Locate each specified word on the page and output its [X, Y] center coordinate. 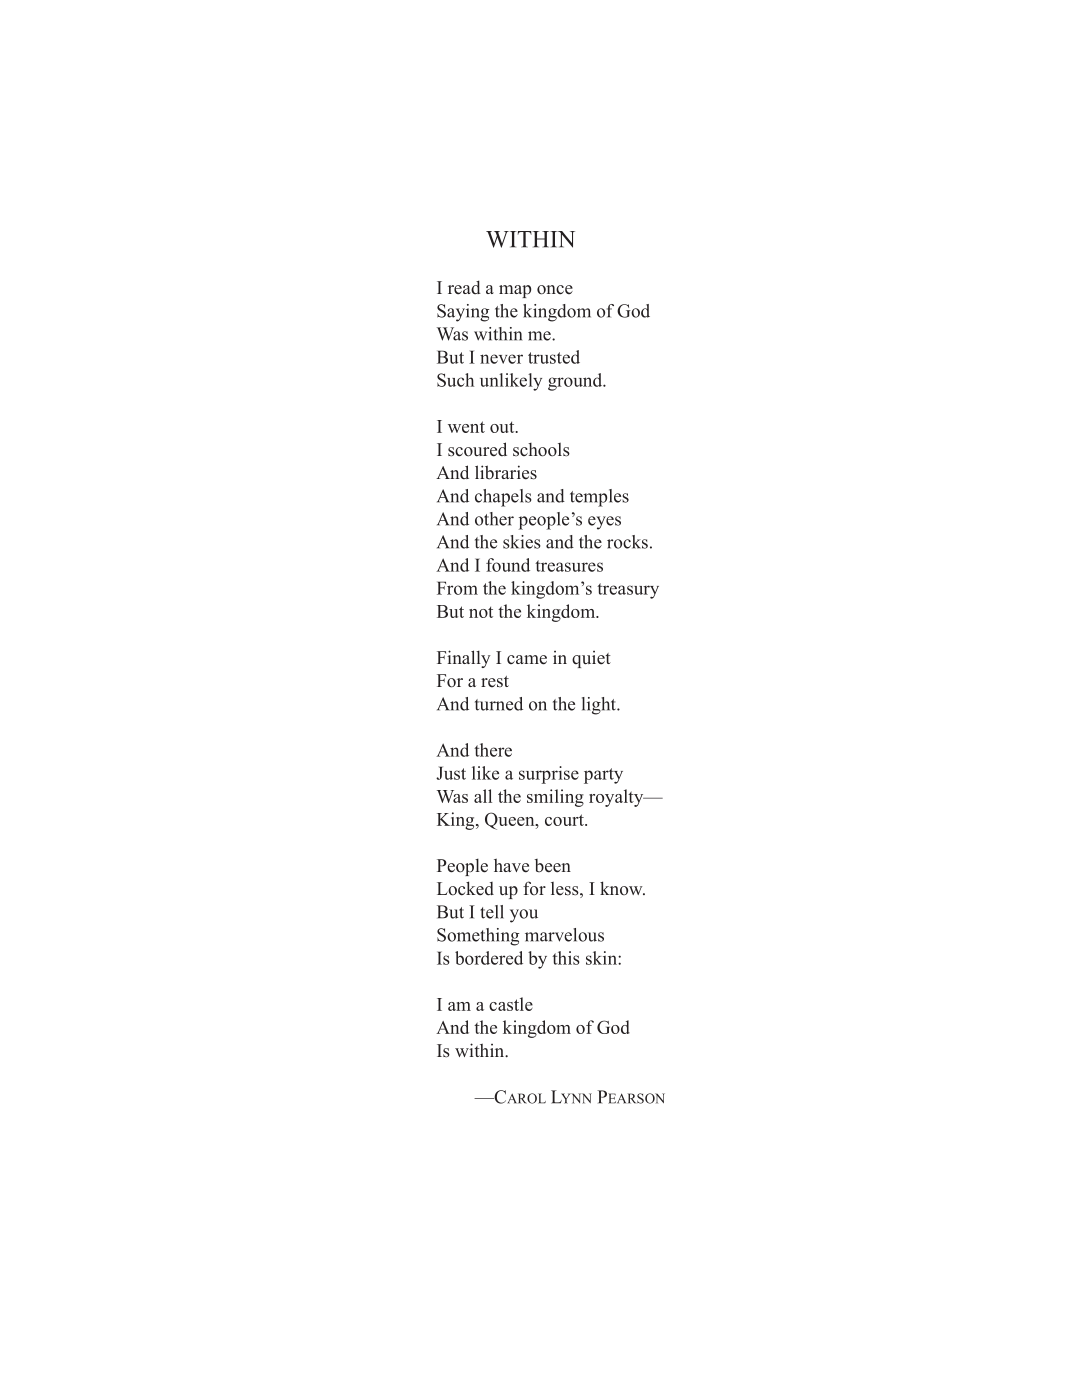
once [555, 290]
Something [478, 937]
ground [576, 382]
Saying [463, 313]
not [481, 612]
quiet [591, 659]
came [527, 660]
